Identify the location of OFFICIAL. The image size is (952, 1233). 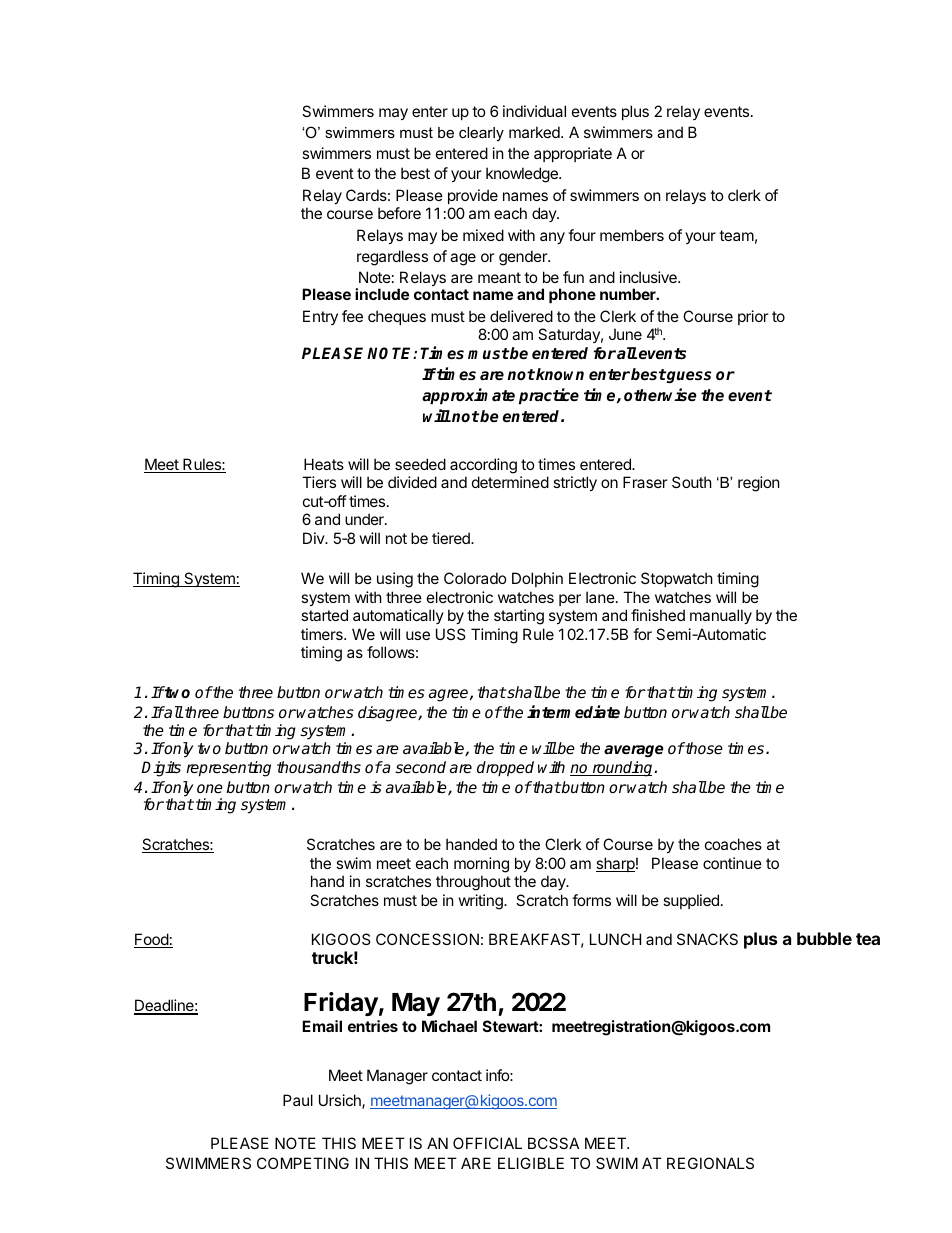
(487, 1143).
